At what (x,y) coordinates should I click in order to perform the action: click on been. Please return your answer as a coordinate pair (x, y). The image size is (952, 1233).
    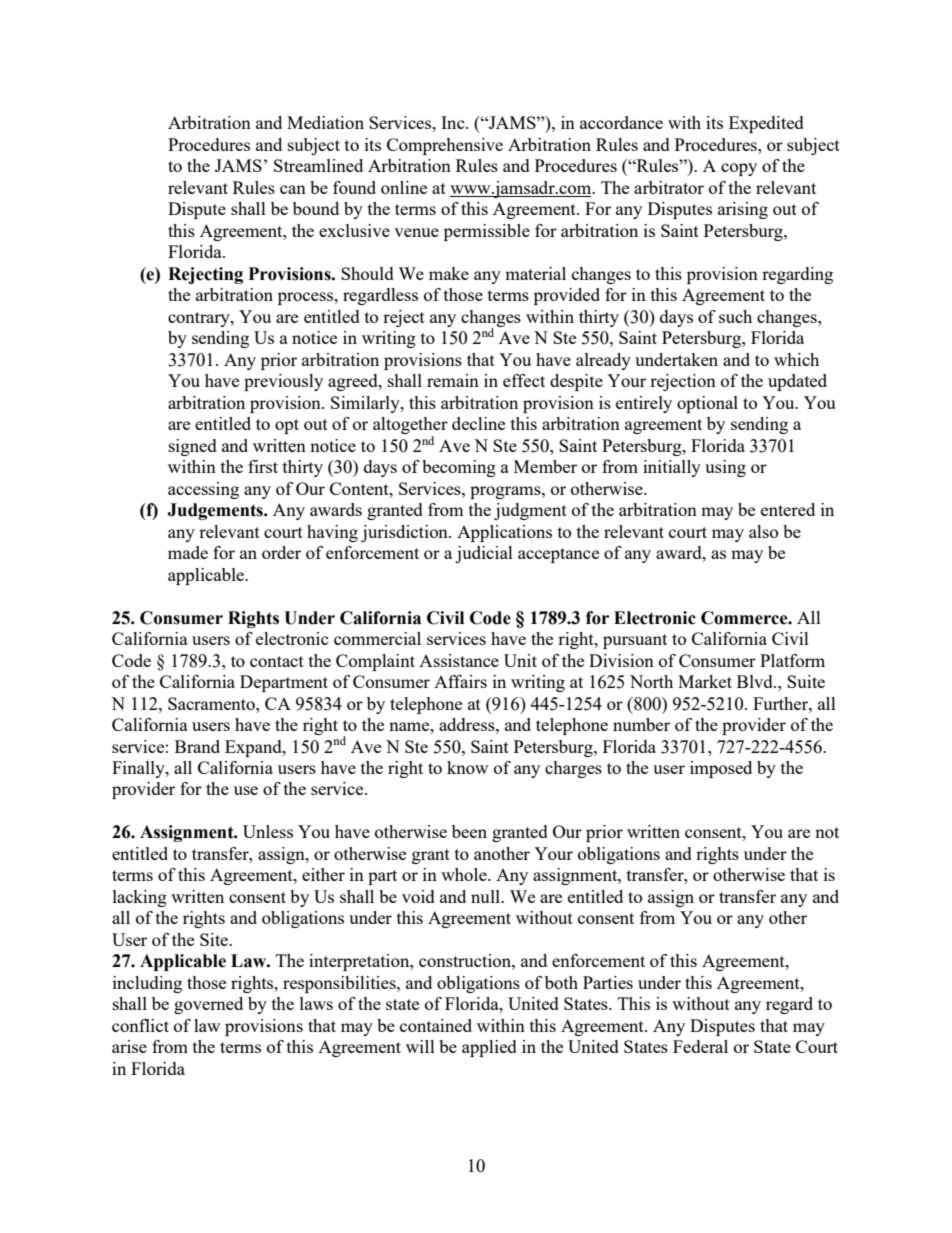
    Looking at the image, I should click on (469, 831).
